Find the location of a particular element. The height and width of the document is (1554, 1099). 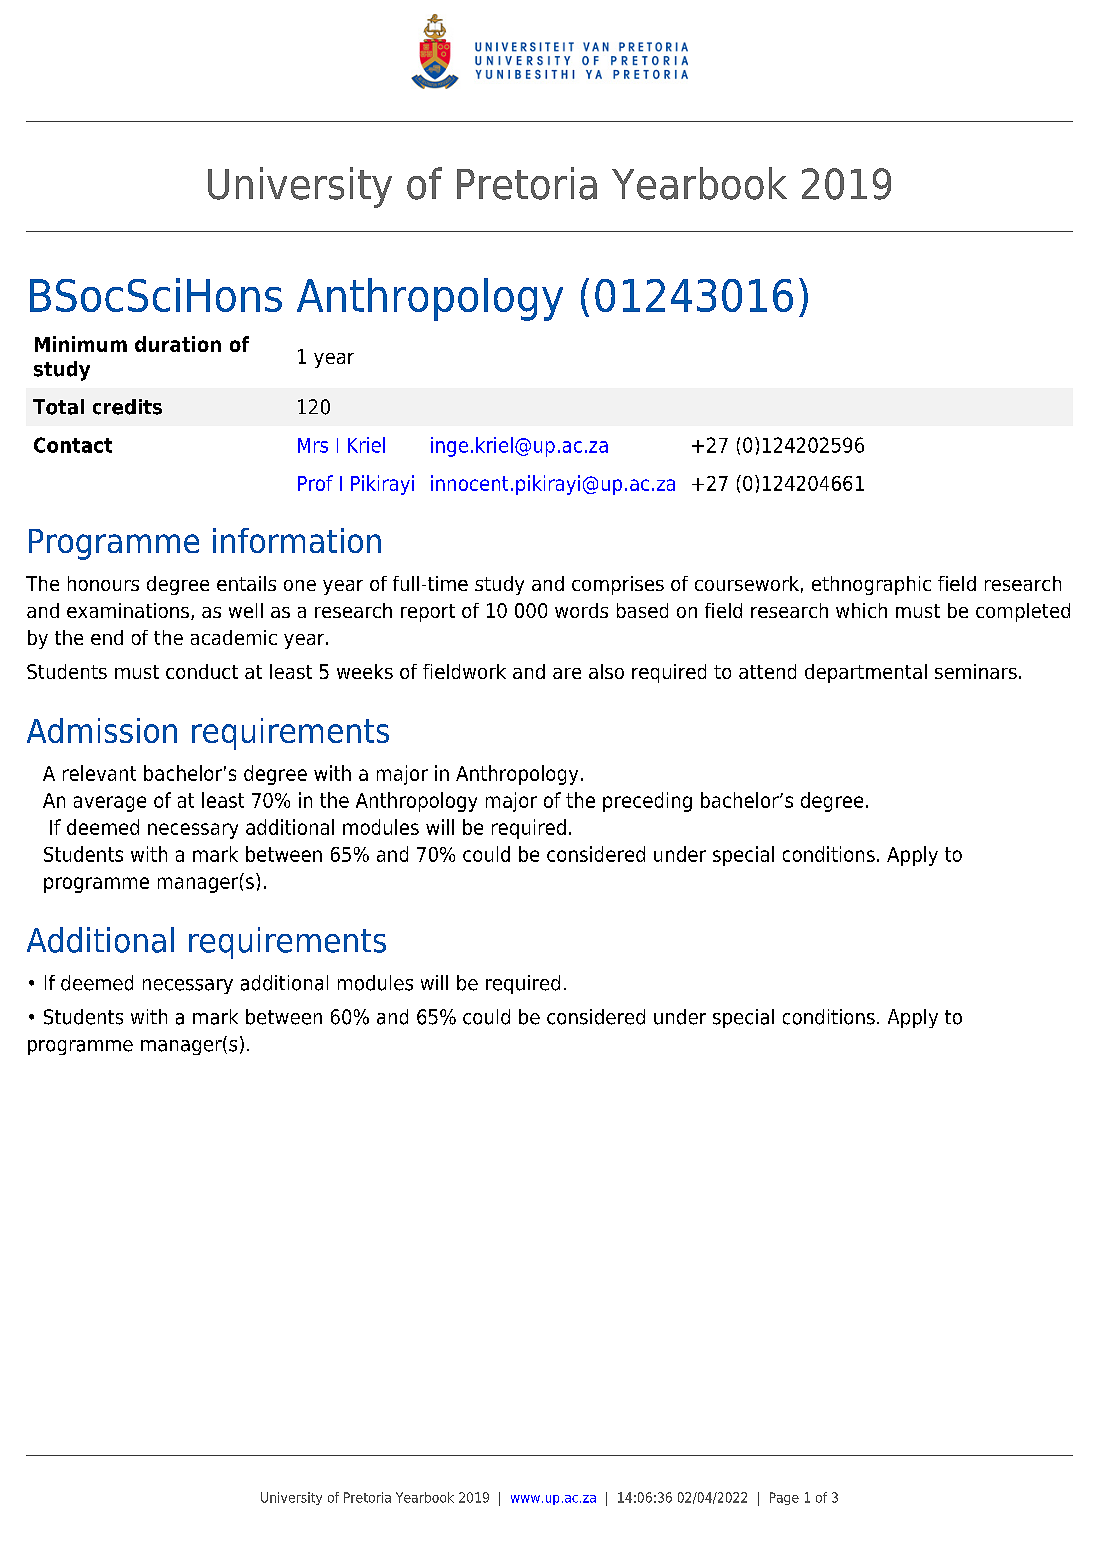

Mrs is located at coordinates (313, 445).
